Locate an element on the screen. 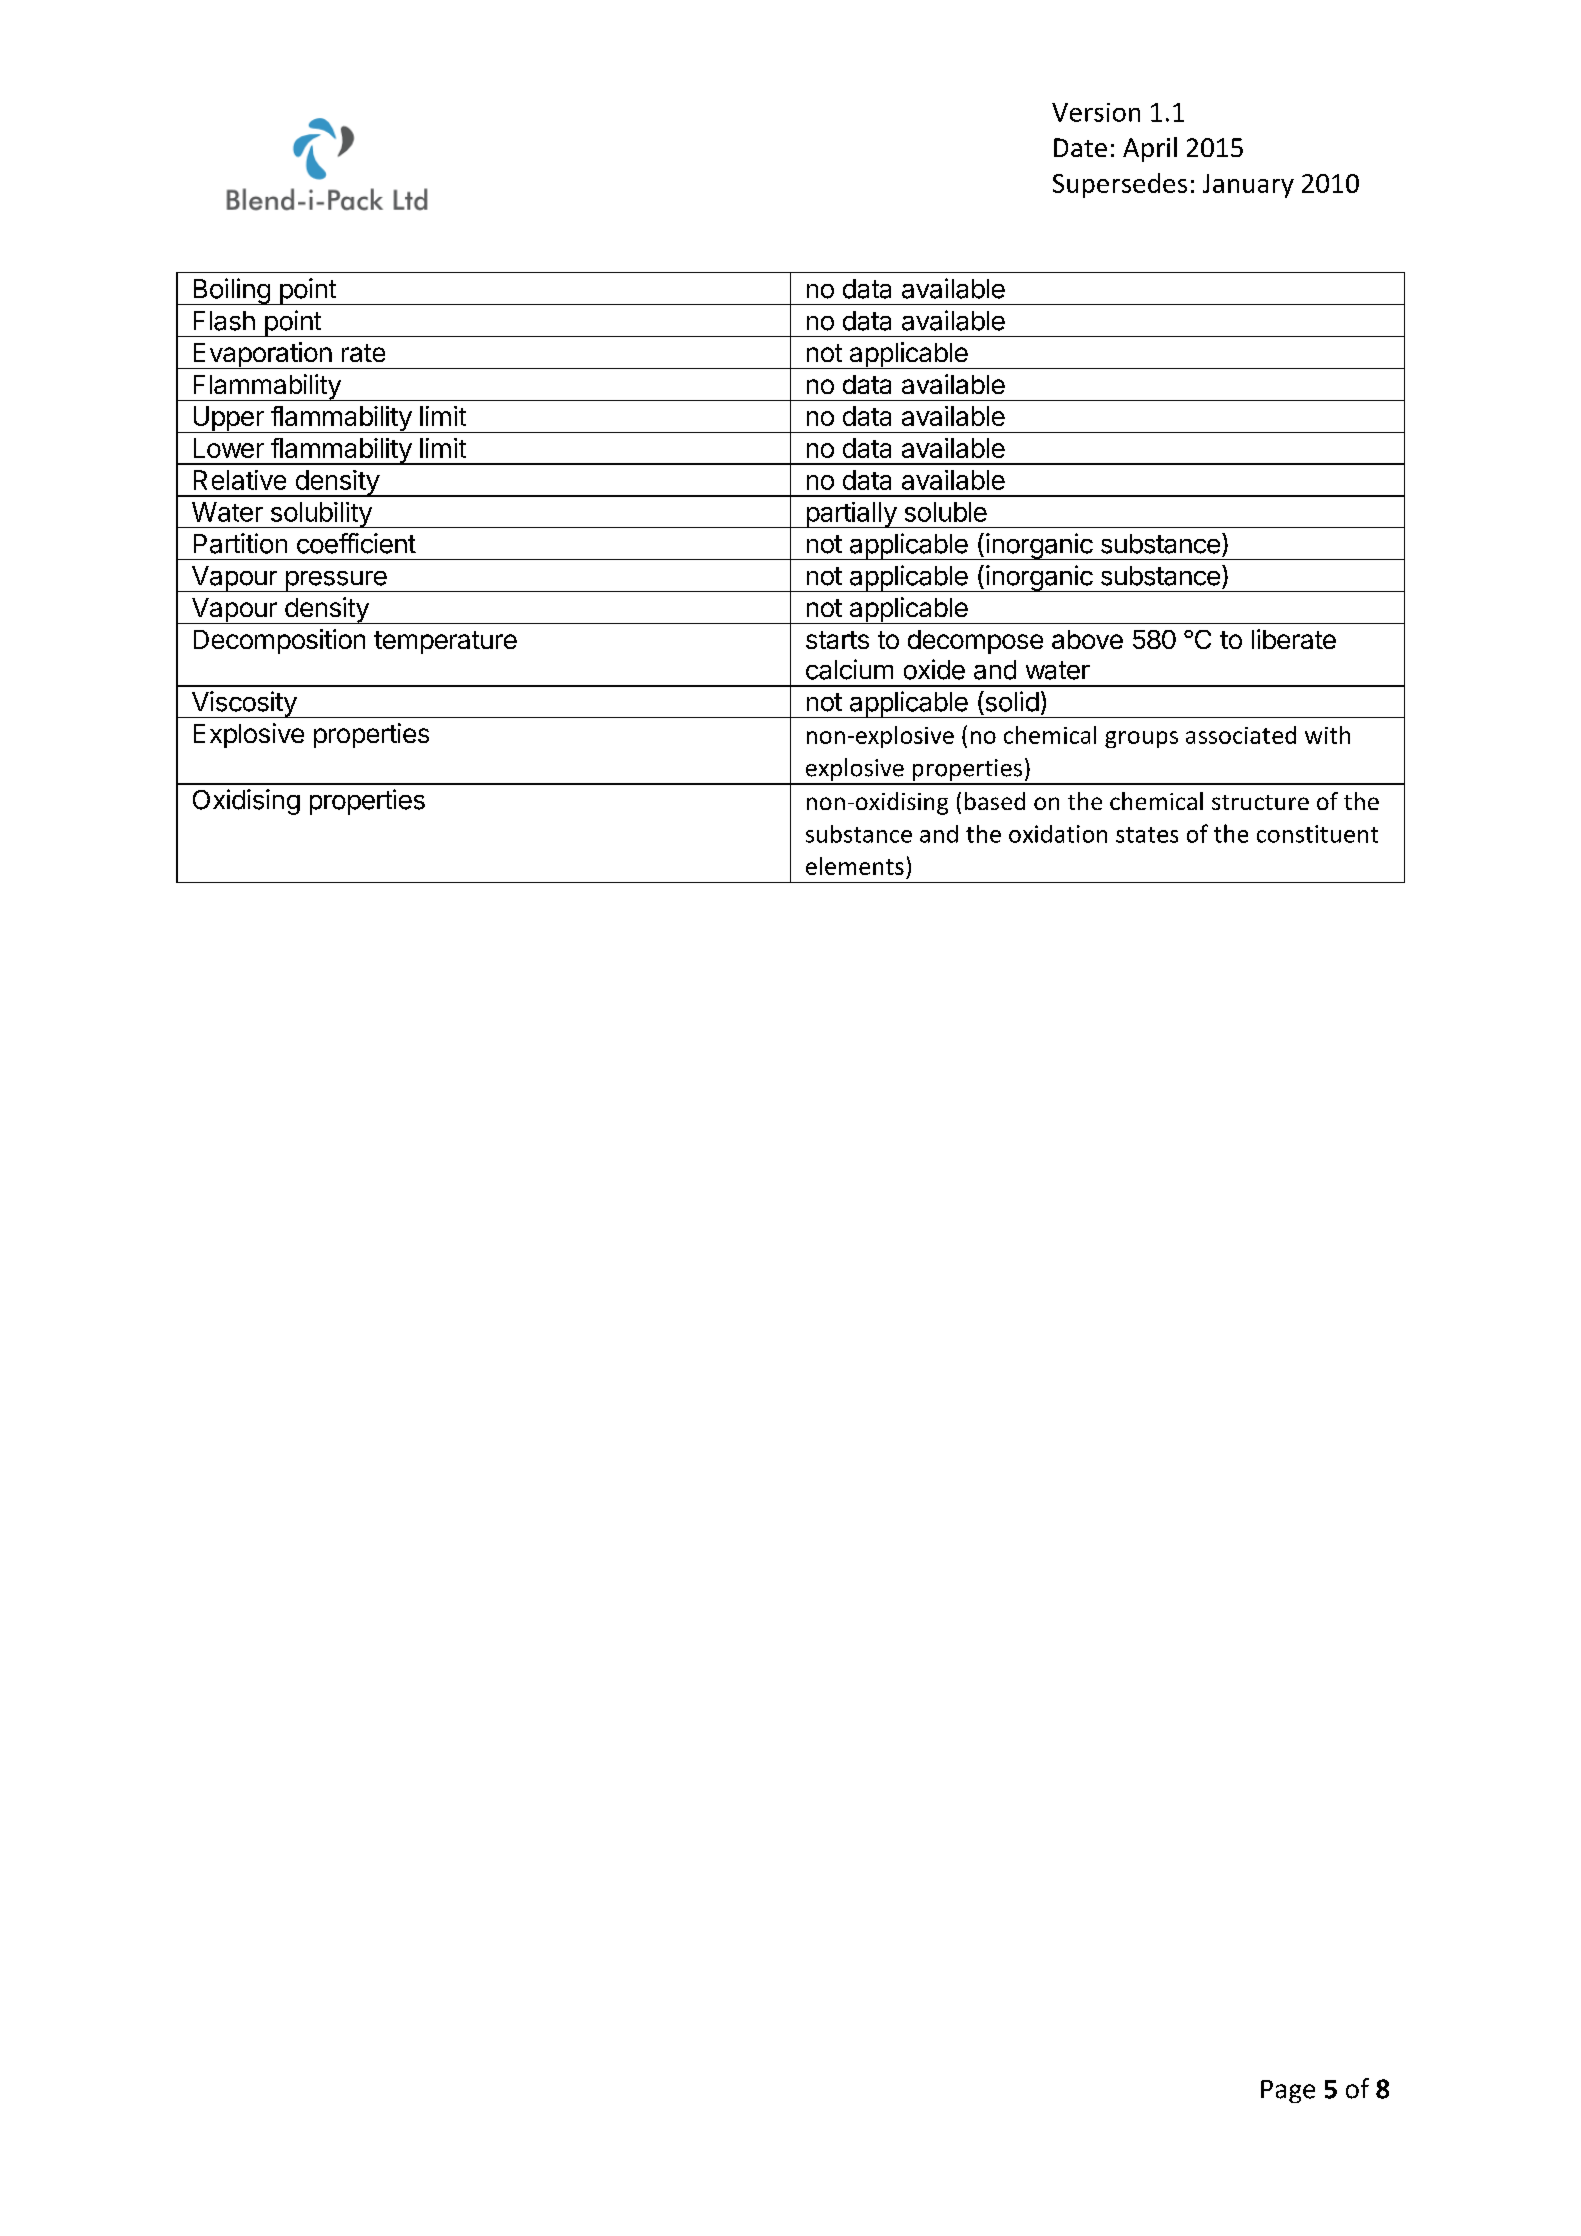  structure is located at coordinates (1260, 802).
